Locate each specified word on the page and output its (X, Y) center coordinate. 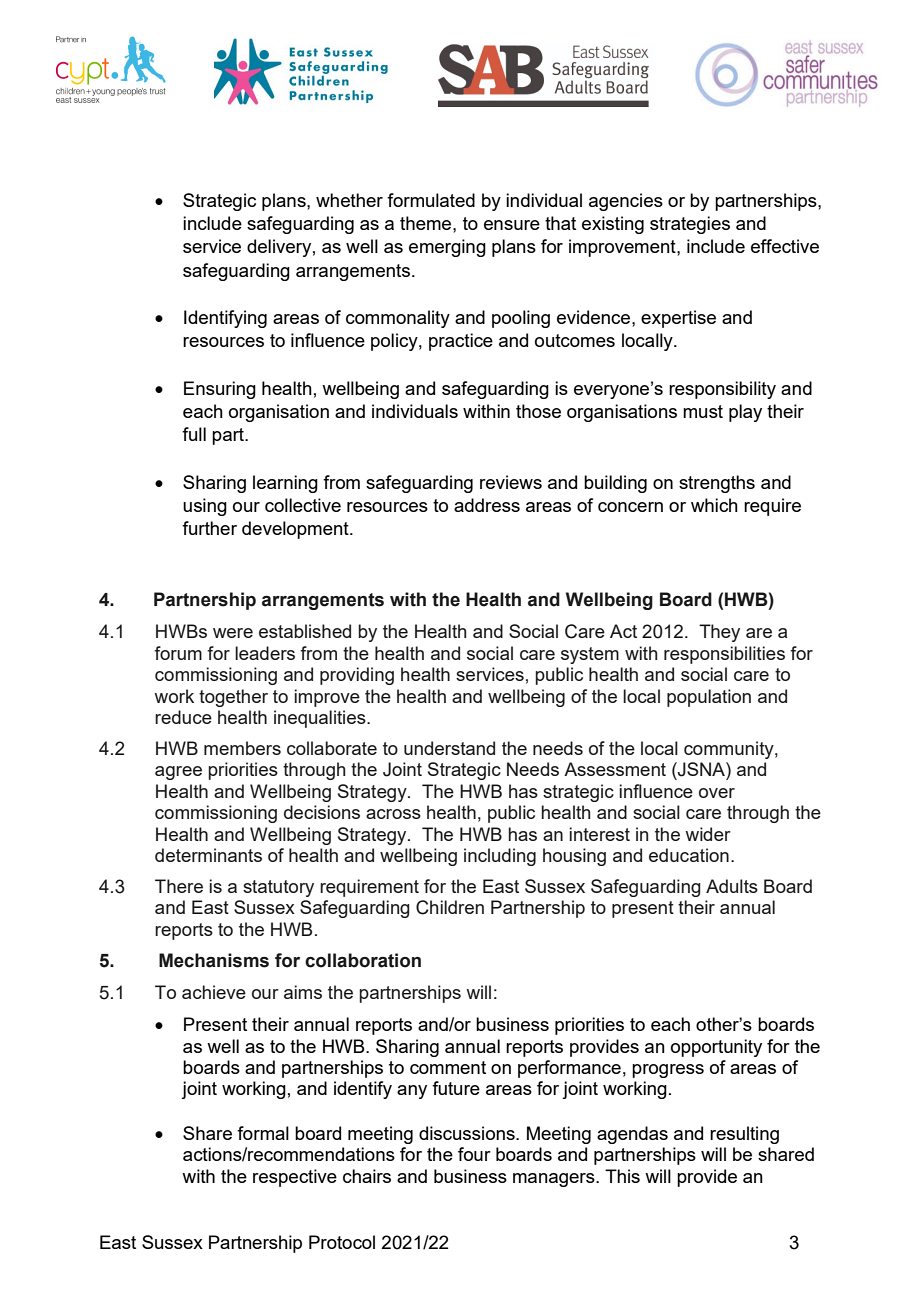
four (474, 1154)
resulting (744, 1135)
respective (295, 1178)
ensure (512, 225)
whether (349, 200)
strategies (690, 225)
